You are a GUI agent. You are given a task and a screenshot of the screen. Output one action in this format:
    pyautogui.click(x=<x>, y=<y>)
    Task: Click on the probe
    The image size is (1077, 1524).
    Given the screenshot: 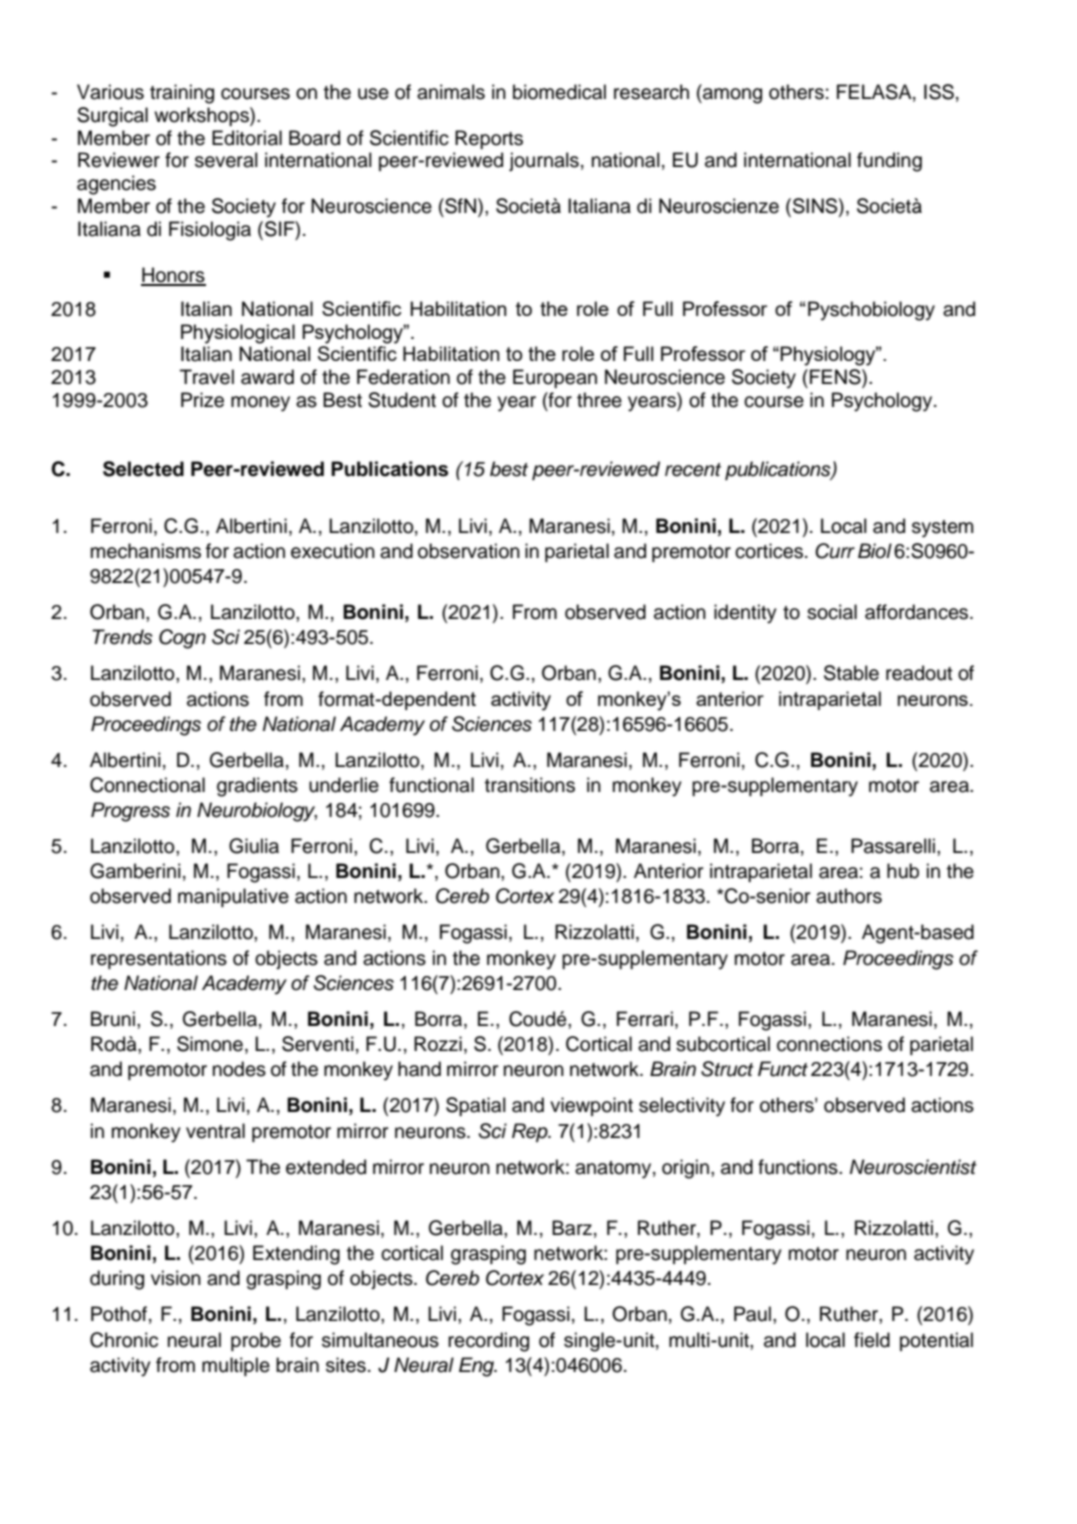 What is the action you would take?
    pyautogui.click(x=256, y=1341)
